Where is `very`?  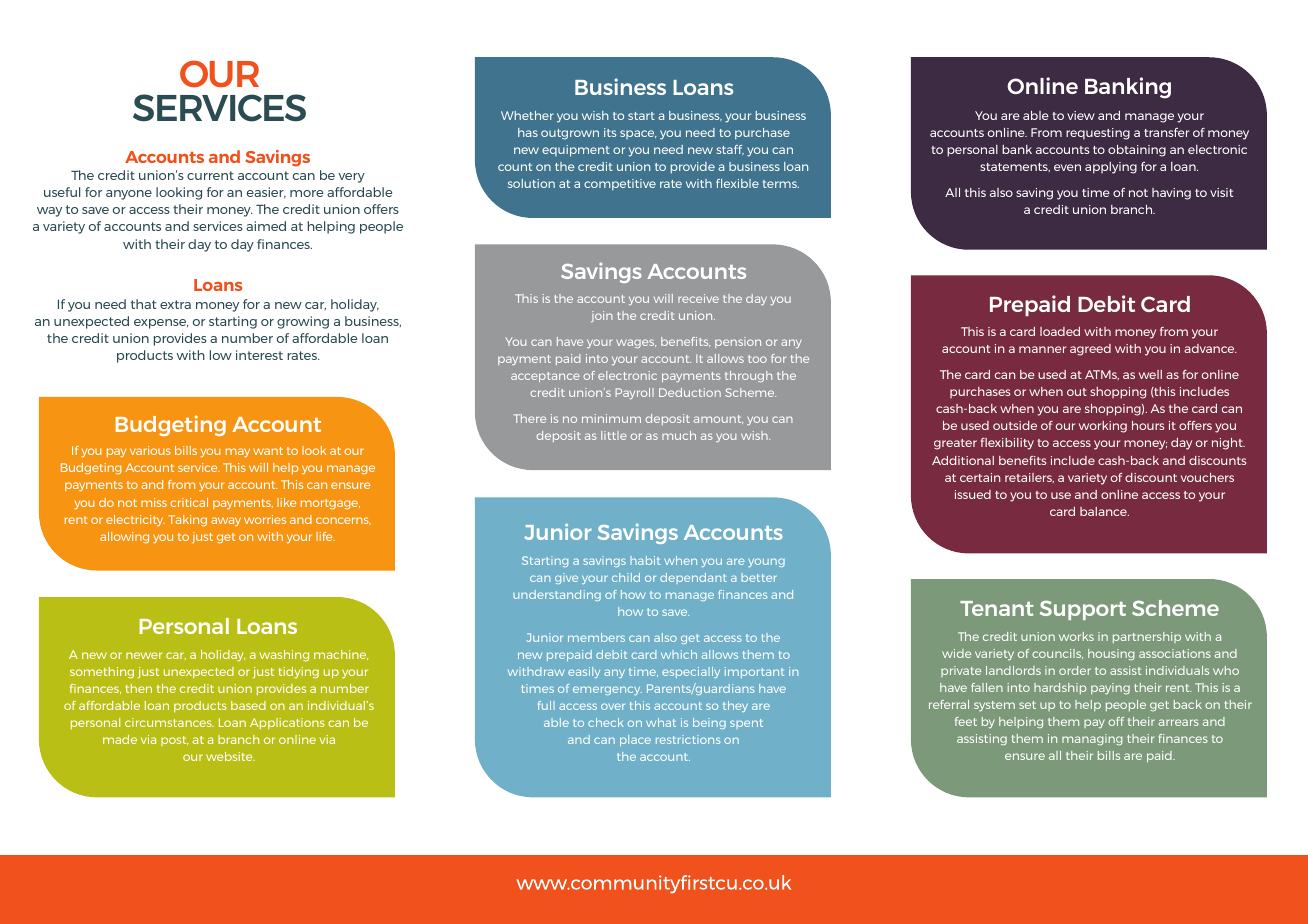
very is located at coordinates (351, 178).
